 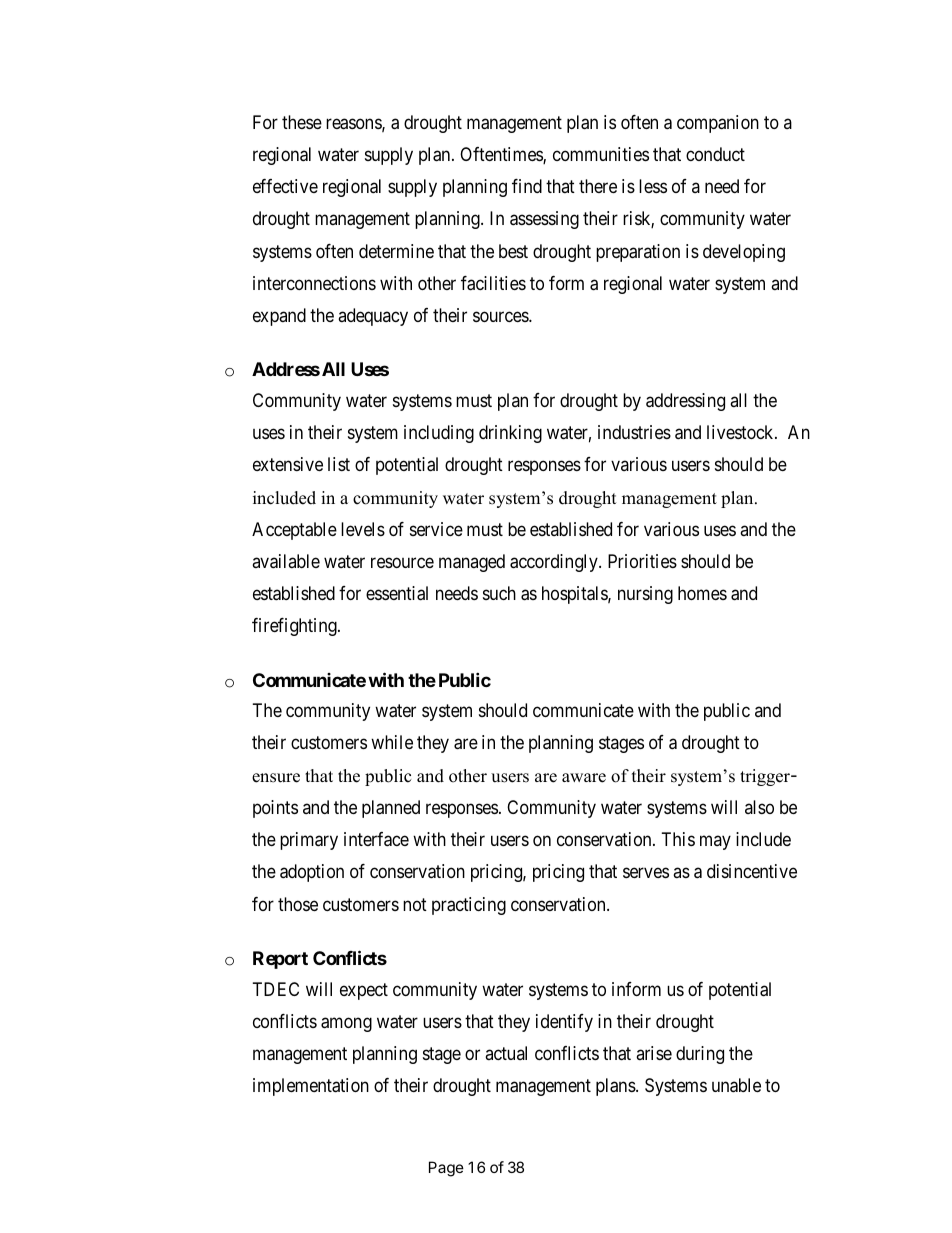 What do you see at coordinates (702, 593) in the image?
I see `homes` at bounding box center [702, 593].
